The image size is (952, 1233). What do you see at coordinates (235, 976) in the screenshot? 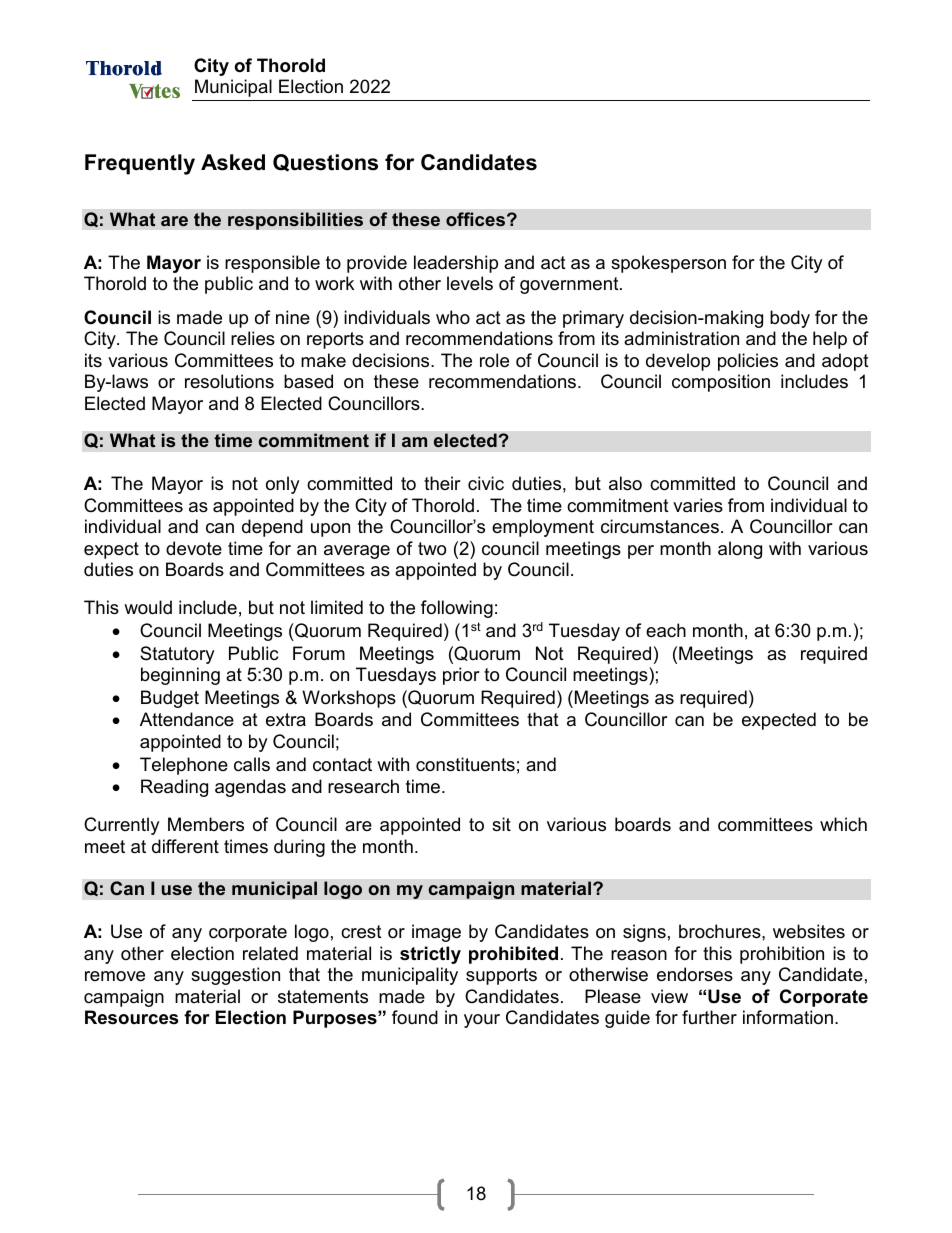
I see `suggestion` at bounding box center [235, 976].
